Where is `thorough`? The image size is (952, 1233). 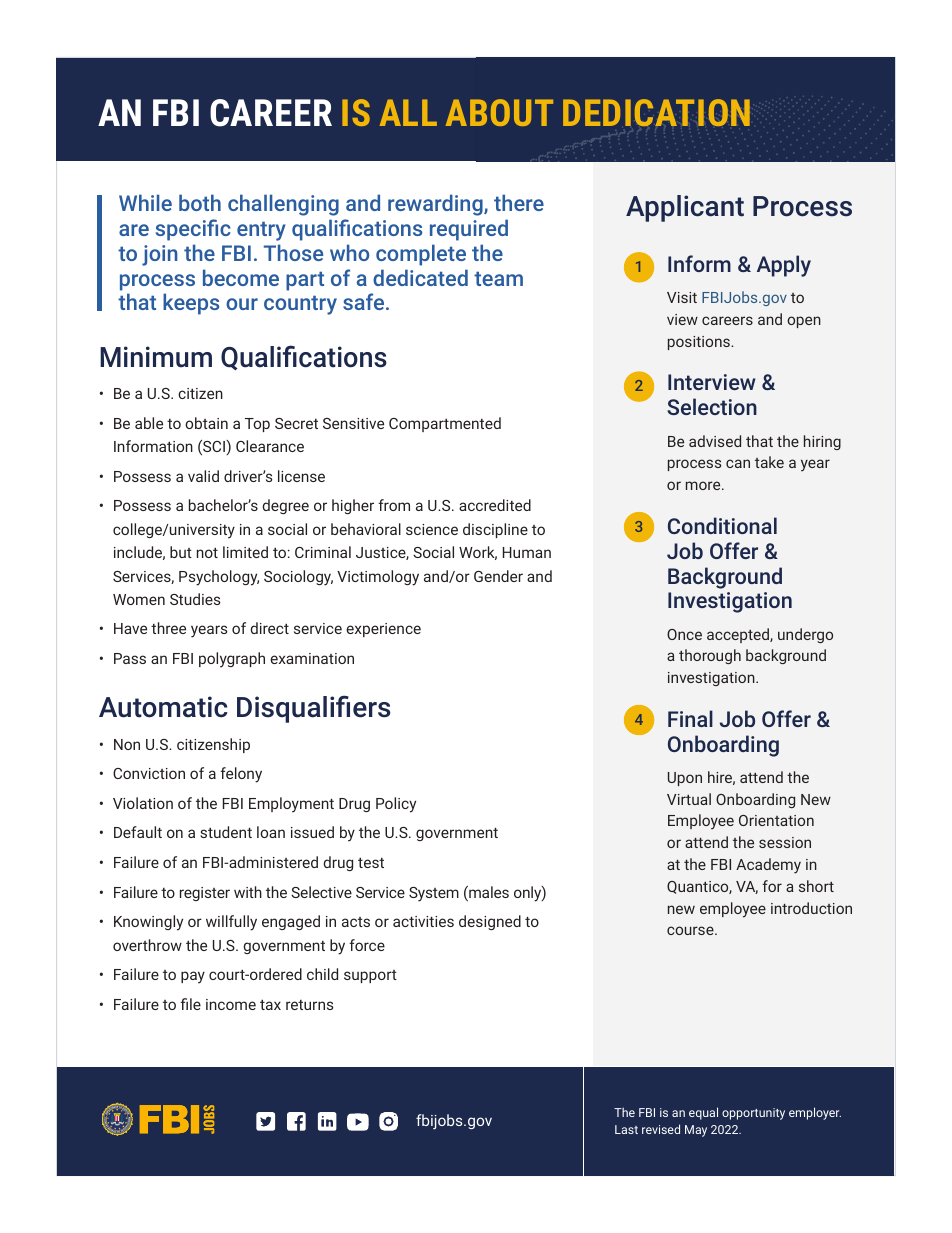 thorough is located at coordinates (710, 656).
